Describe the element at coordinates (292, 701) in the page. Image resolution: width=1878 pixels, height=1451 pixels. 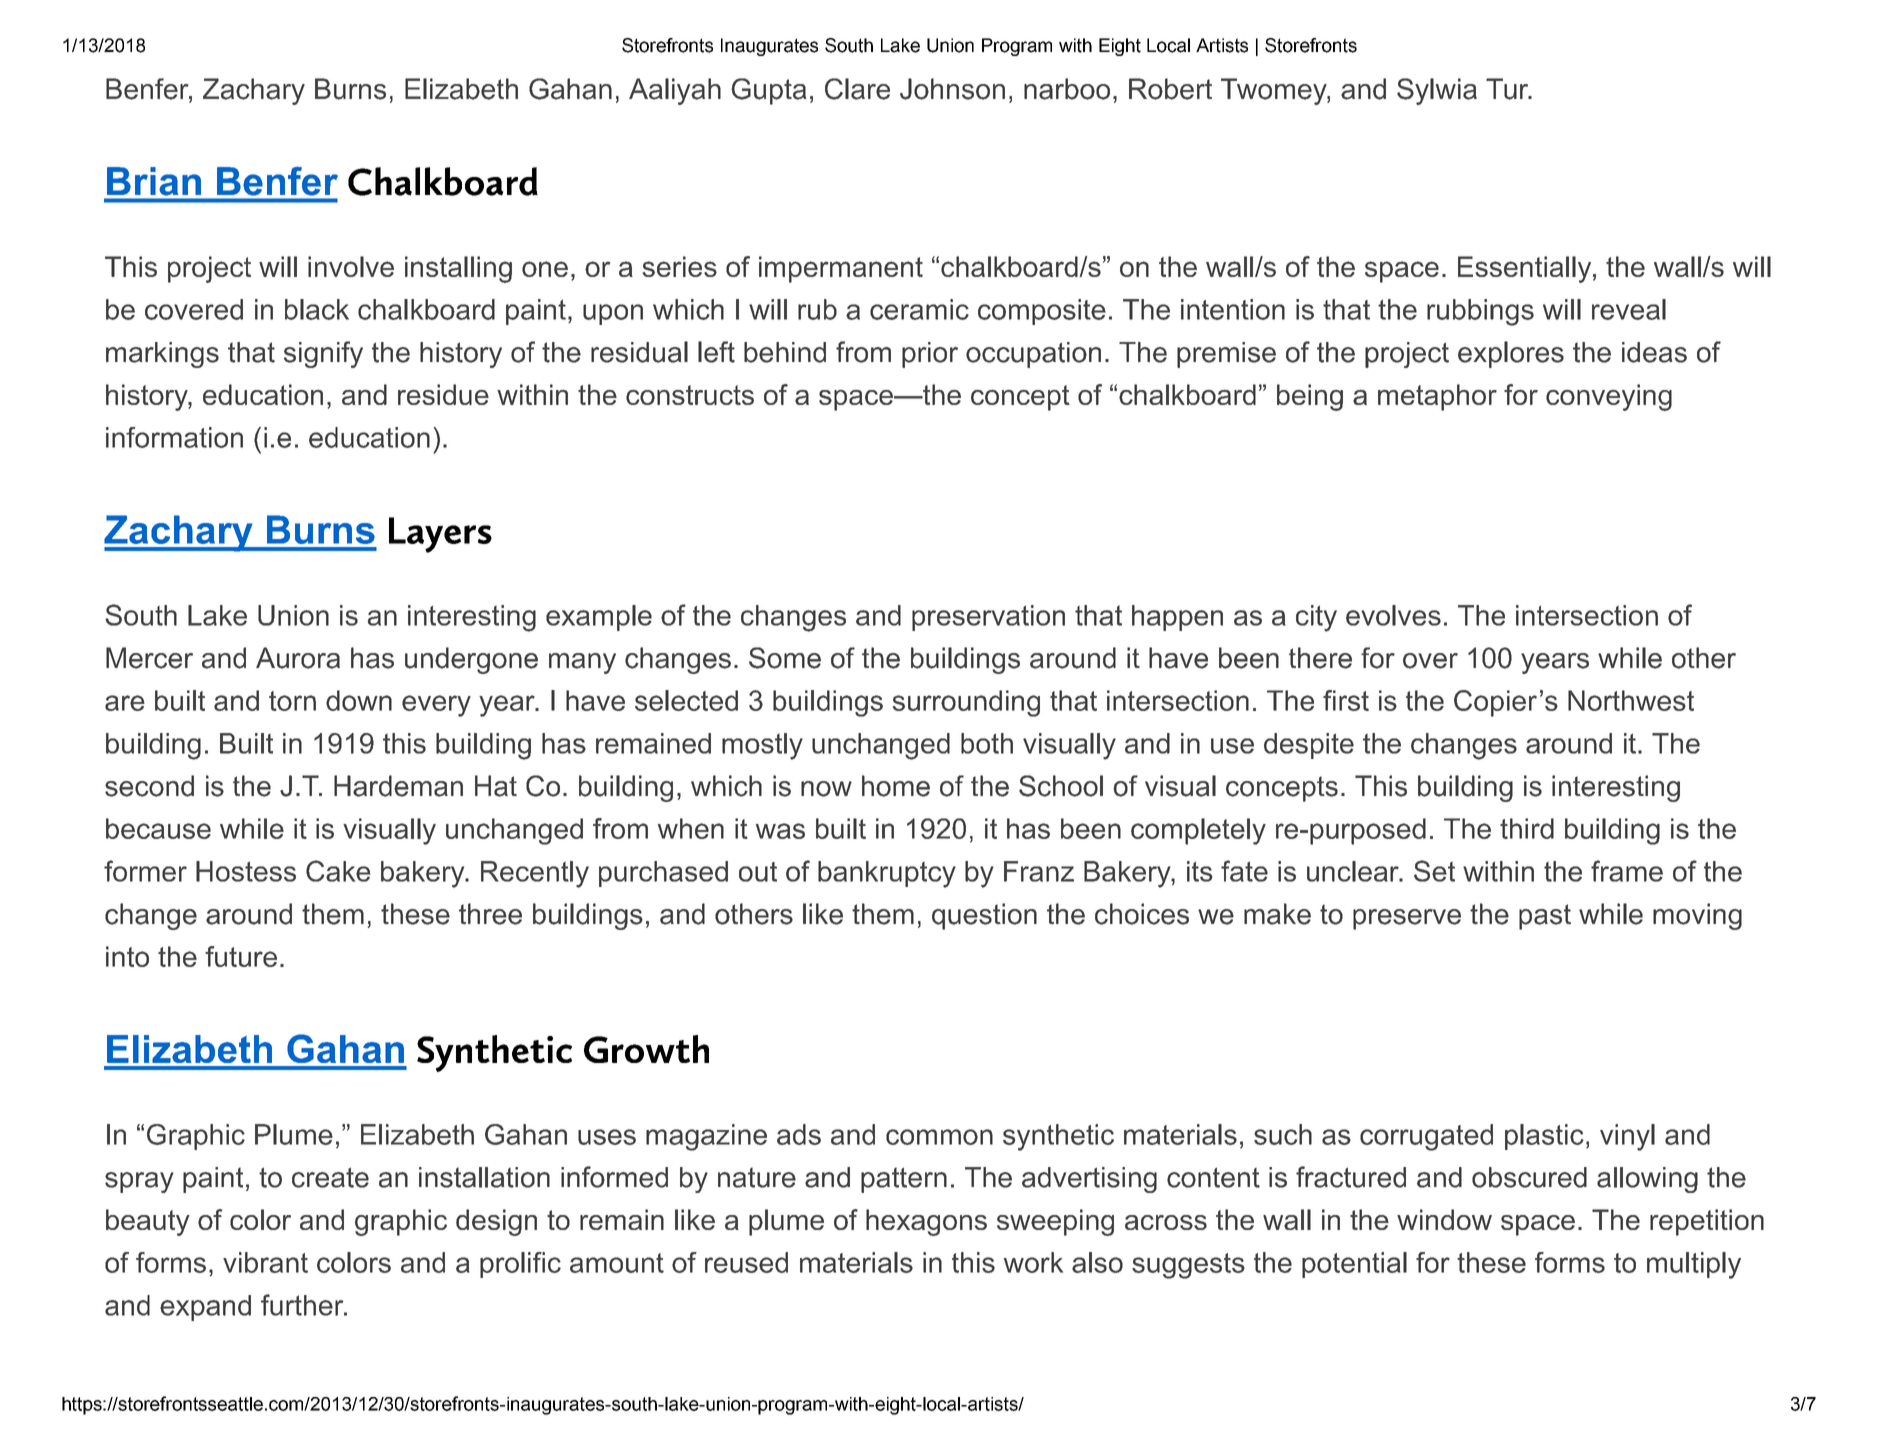
I see `torn` at that location.
